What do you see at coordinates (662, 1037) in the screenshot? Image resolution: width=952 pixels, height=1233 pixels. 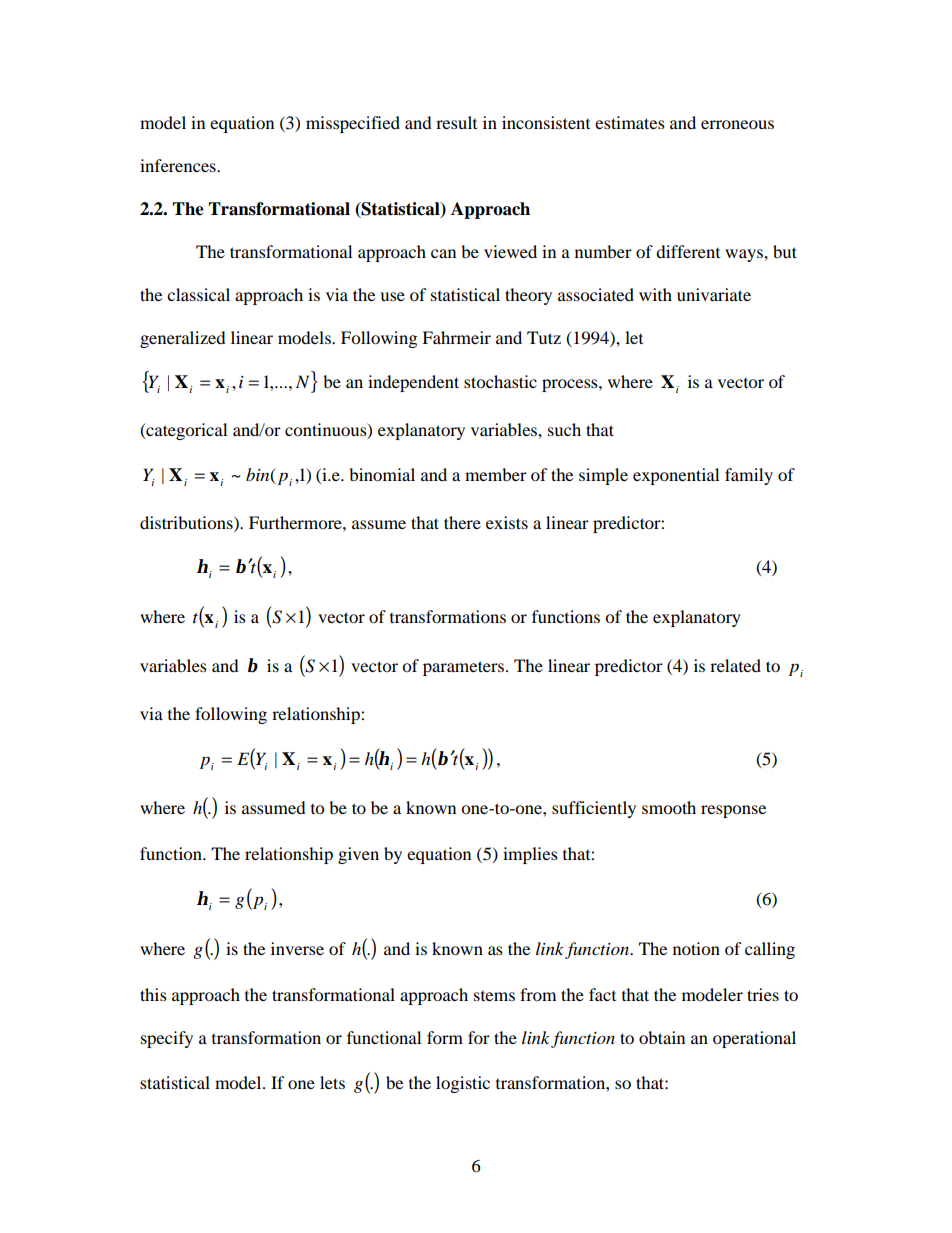 I see `obtain` at bounding box center [662, 1037].
